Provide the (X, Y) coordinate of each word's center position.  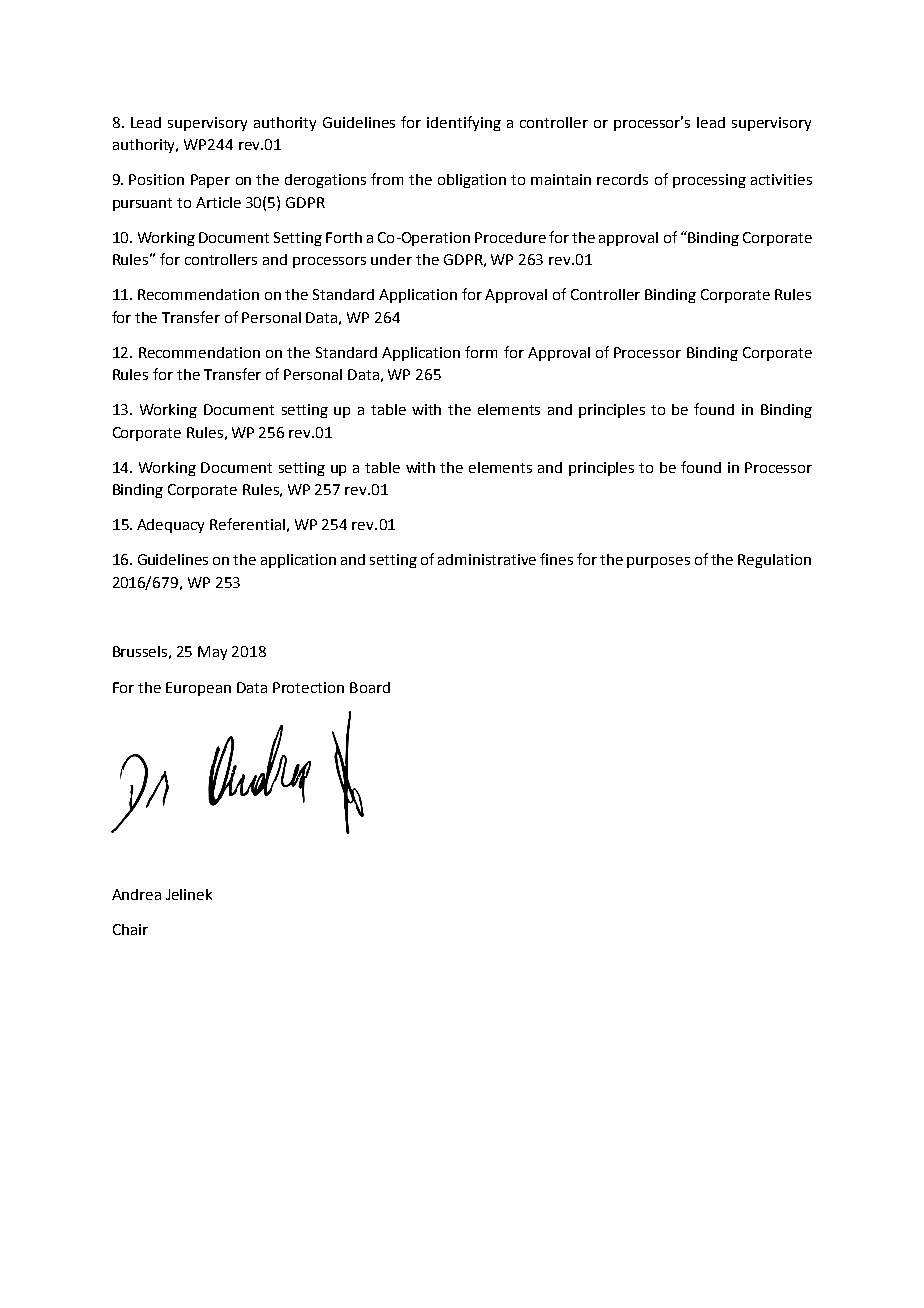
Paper (210, 181)
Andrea (136, 894)
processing (709, 181)
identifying (464, 123)
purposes (658, 562)
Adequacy (170, 526)
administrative (487, 559)
